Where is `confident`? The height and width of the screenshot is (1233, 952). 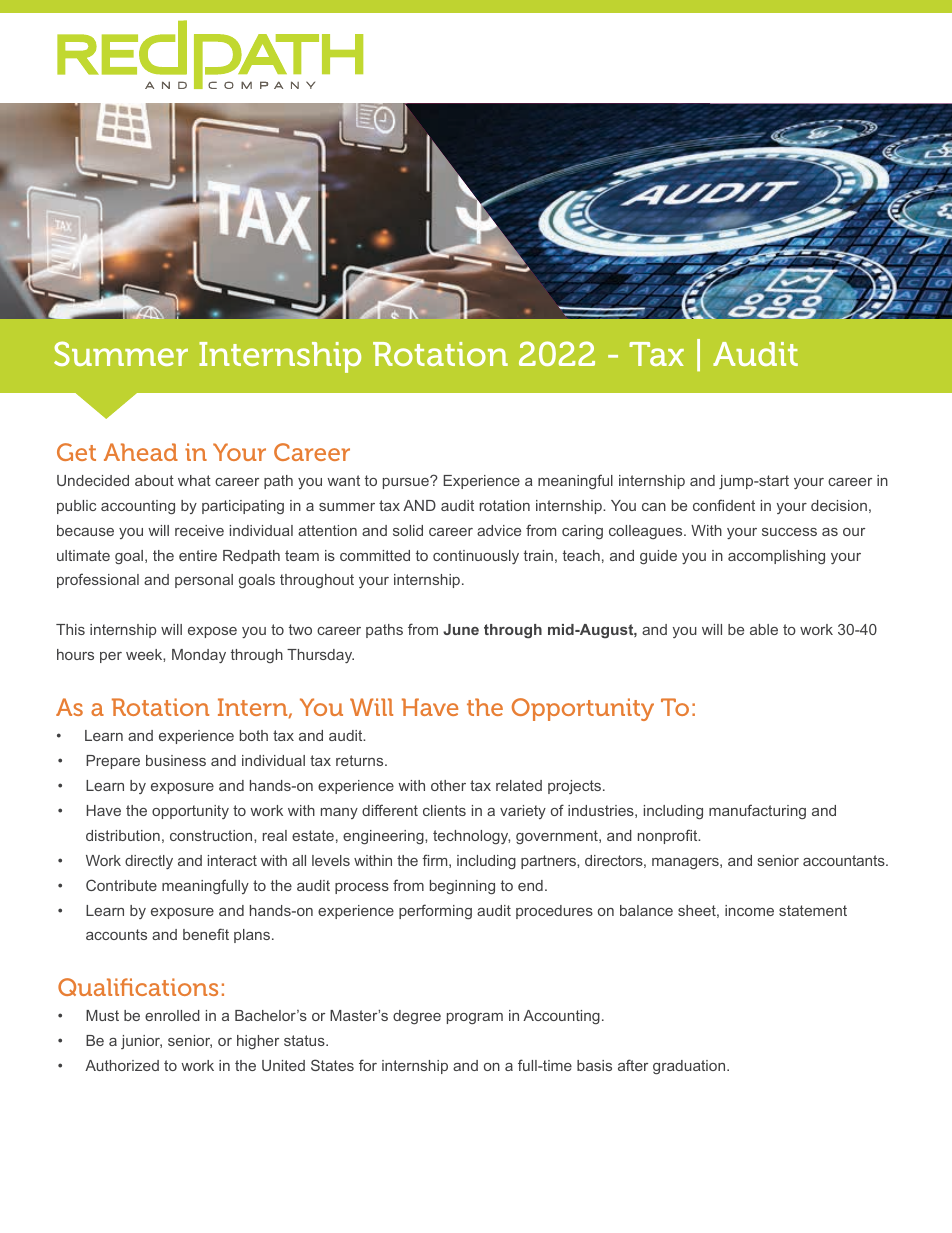
confident is located at coordinates (724, 505).
